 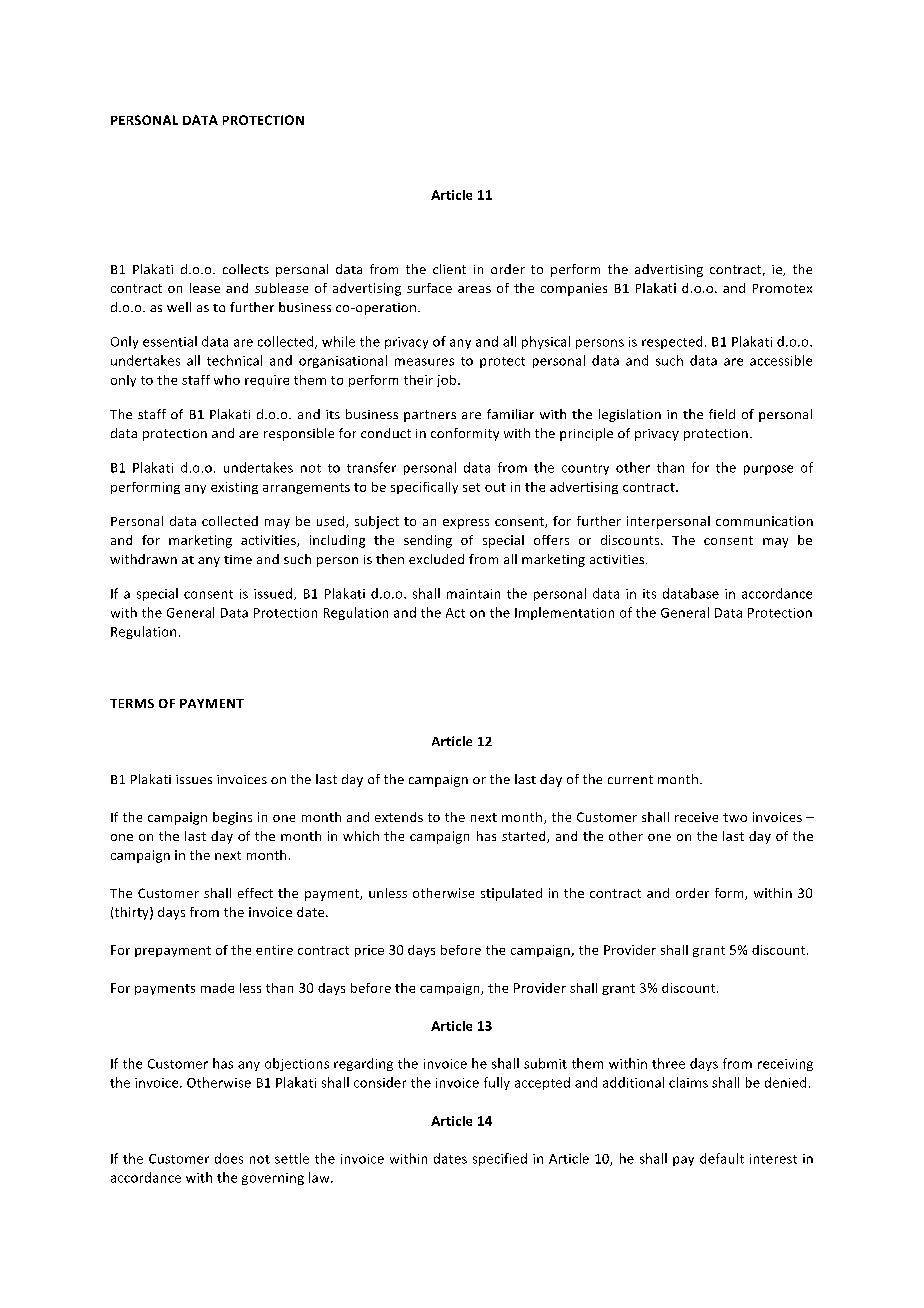 I want to click on extends, so click(x=399, y=817).
